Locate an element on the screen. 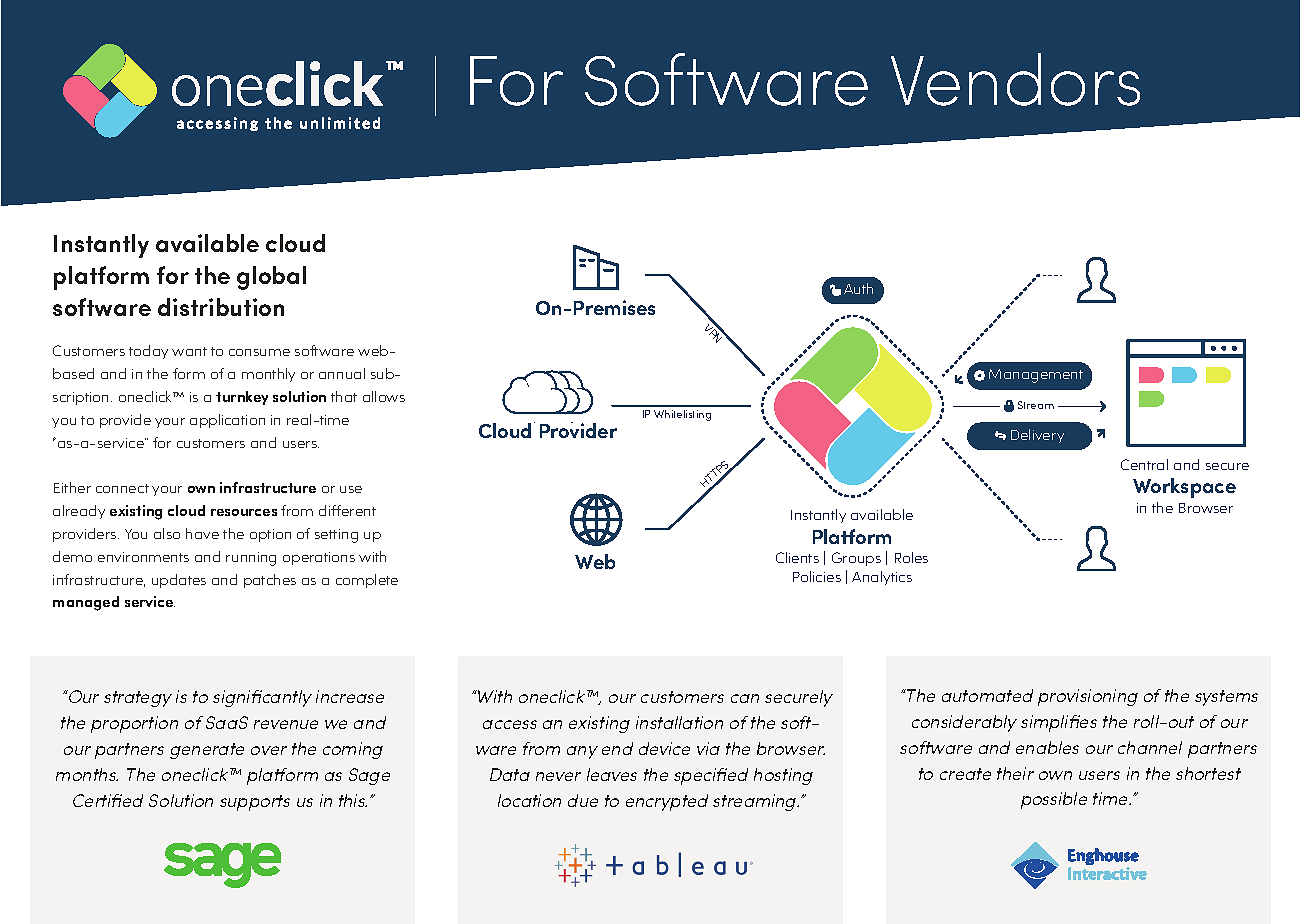  Vendors is located at coordinates (1015, 79).
